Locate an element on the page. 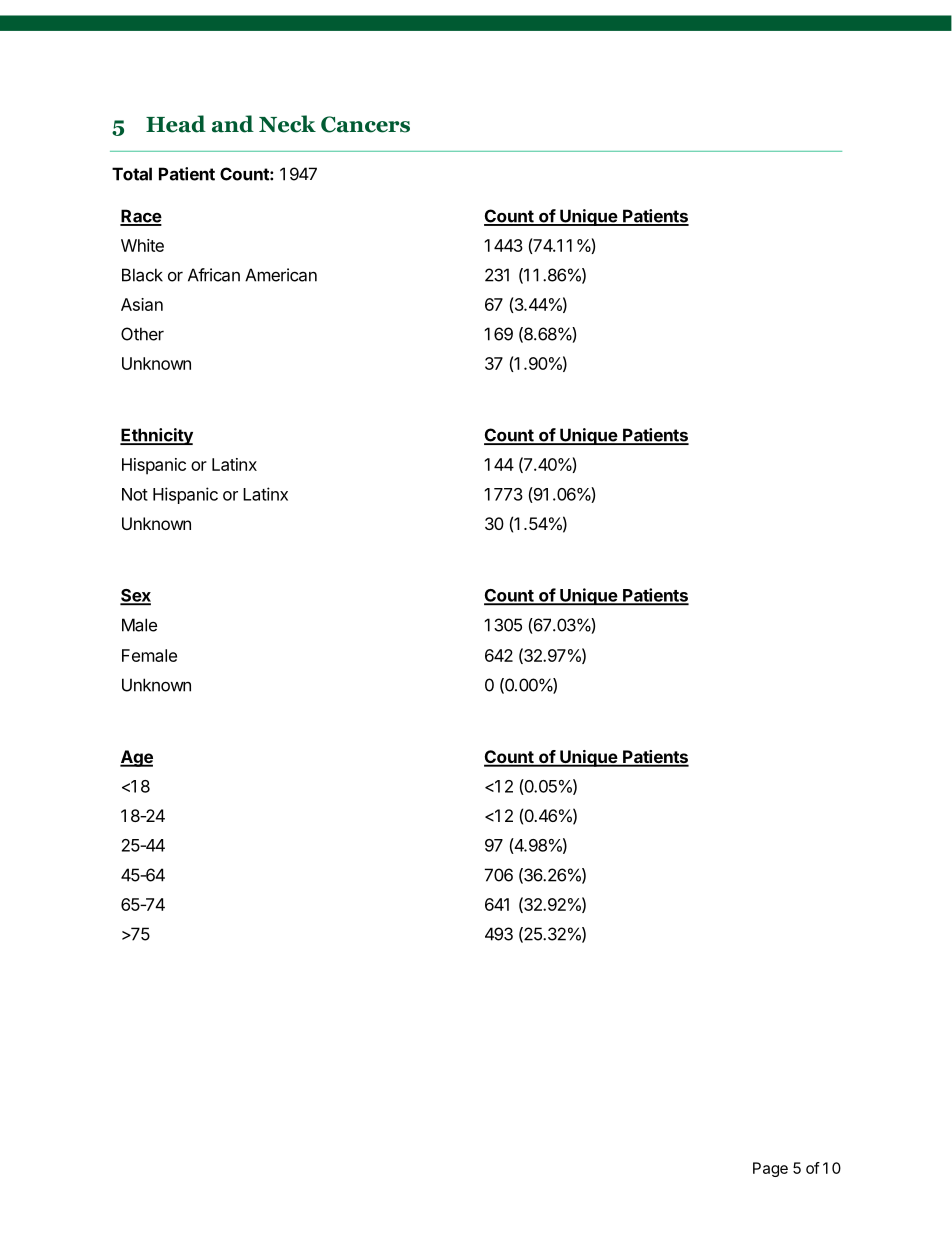  African is located at coordinates (214, 275).
